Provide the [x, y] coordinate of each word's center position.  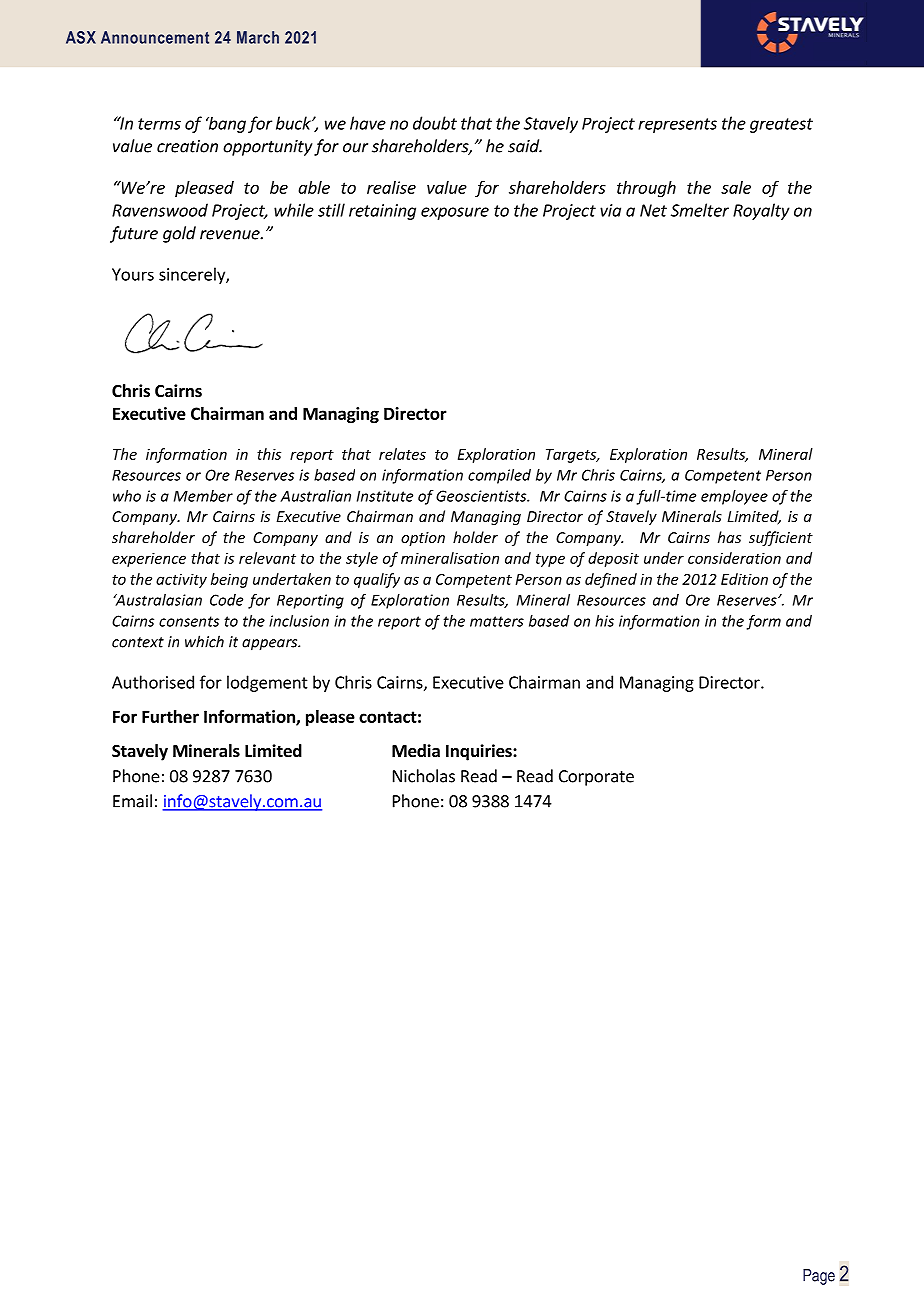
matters [497, 621]
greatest [781, 125]
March [258, 37]
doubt [435, 123]
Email [132, 801]
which [204, 641]
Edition [744, 579]
